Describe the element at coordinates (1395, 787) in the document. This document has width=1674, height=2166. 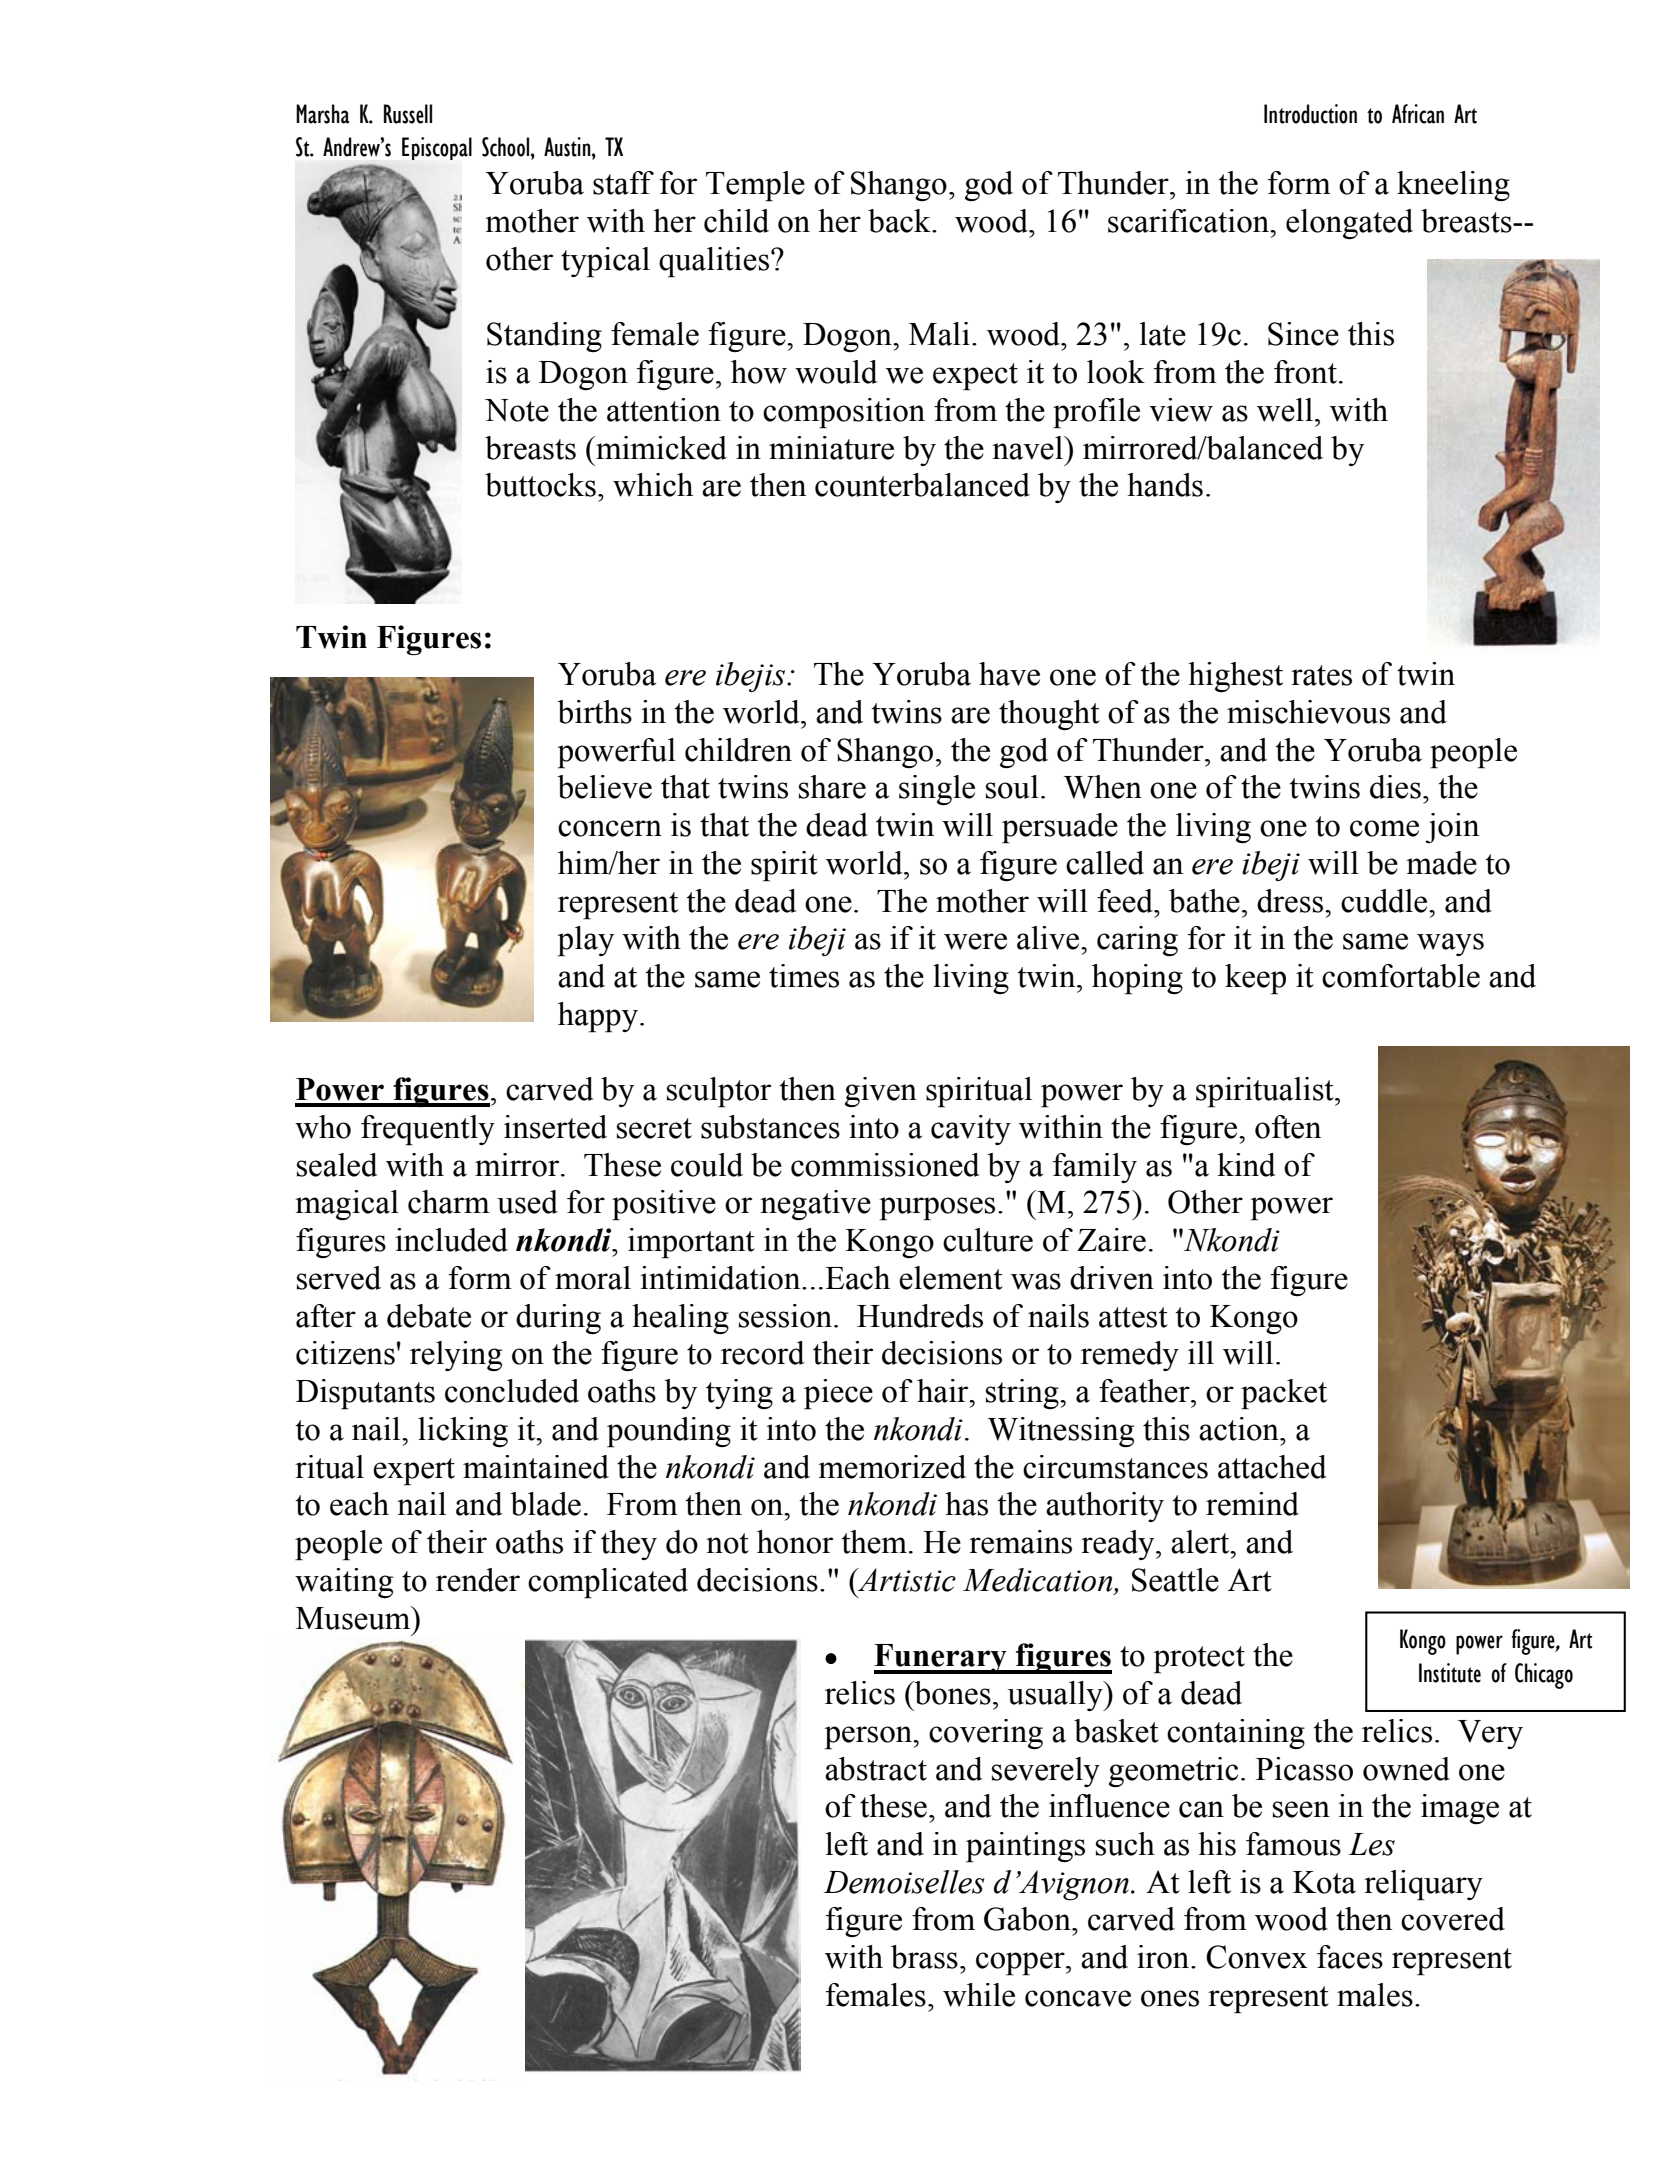
I see `dies` at that location.
